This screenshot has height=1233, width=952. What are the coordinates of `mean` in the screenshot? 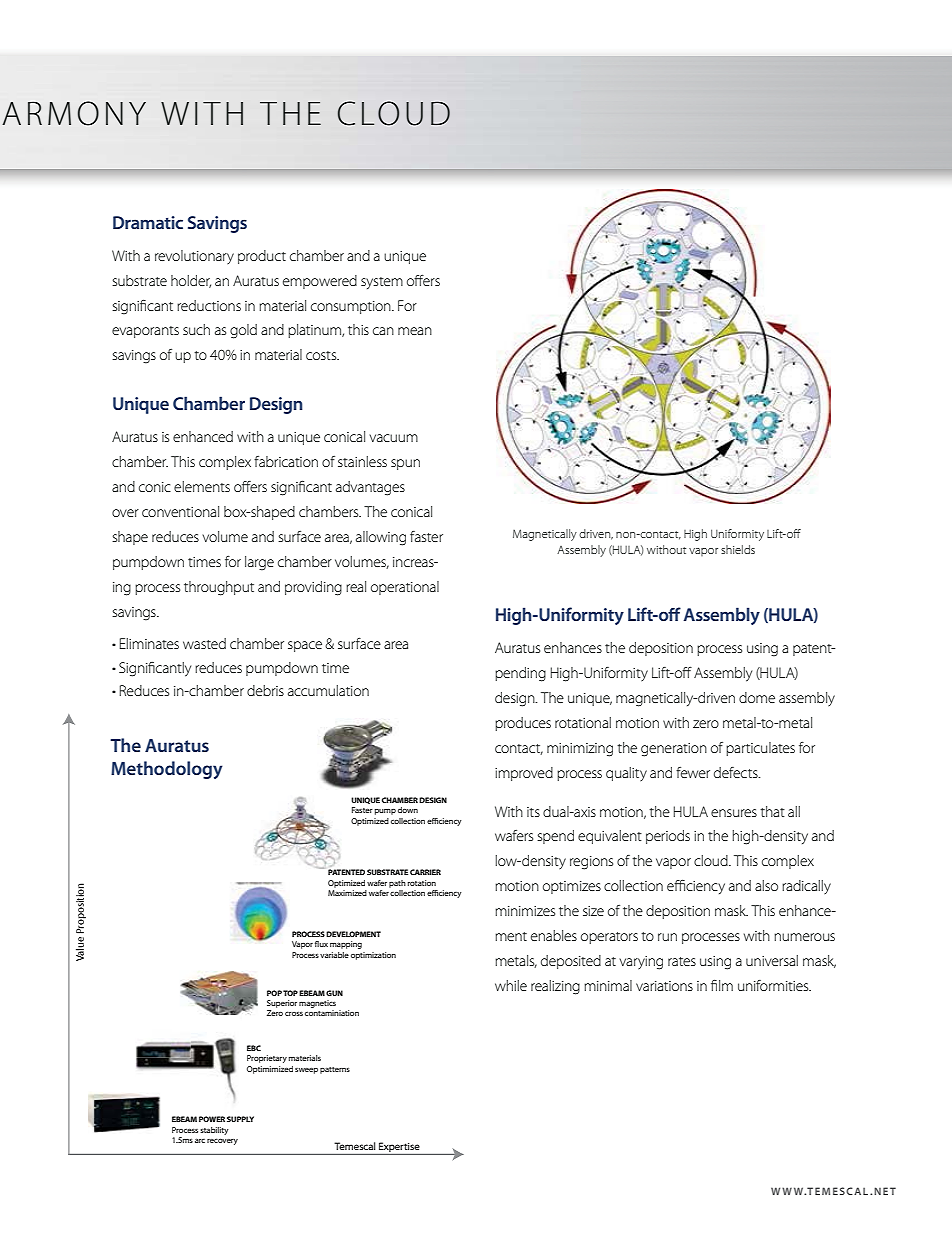 It's located at (415, 331).
